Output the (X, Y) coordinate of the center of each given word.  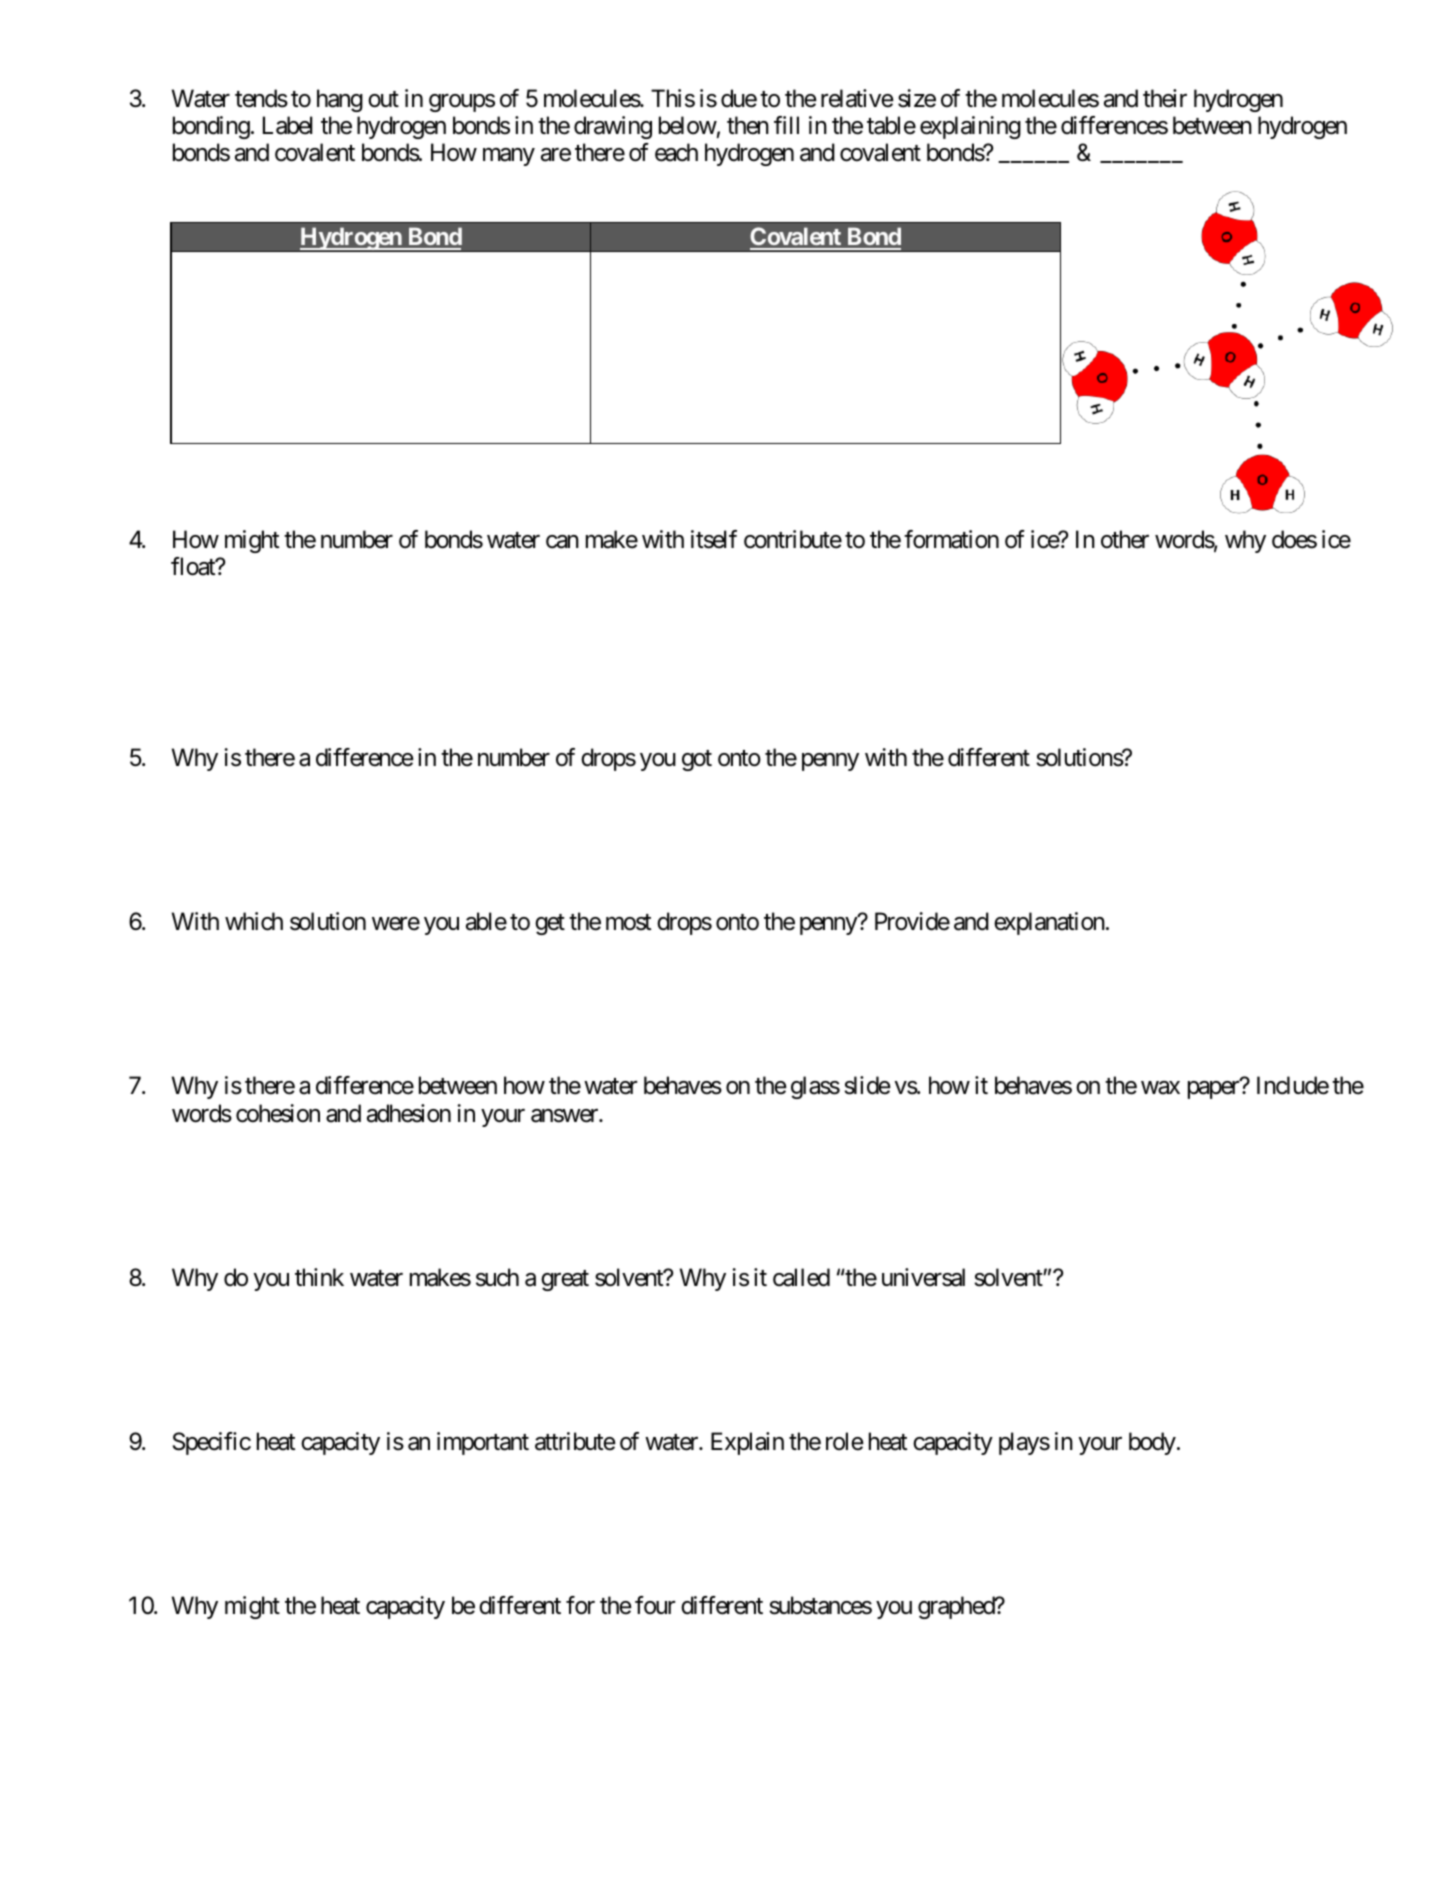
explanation (1049, 923)
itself (714, 539)
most (628, 923)
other (1125, 539)
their (1165, 98)
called (801, 1277)
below (688, 125)
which (254, 921)
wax (1160, 1088)
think (319, 1277)
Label (287, 125)
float (194, 566)
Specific (212, 1443)
